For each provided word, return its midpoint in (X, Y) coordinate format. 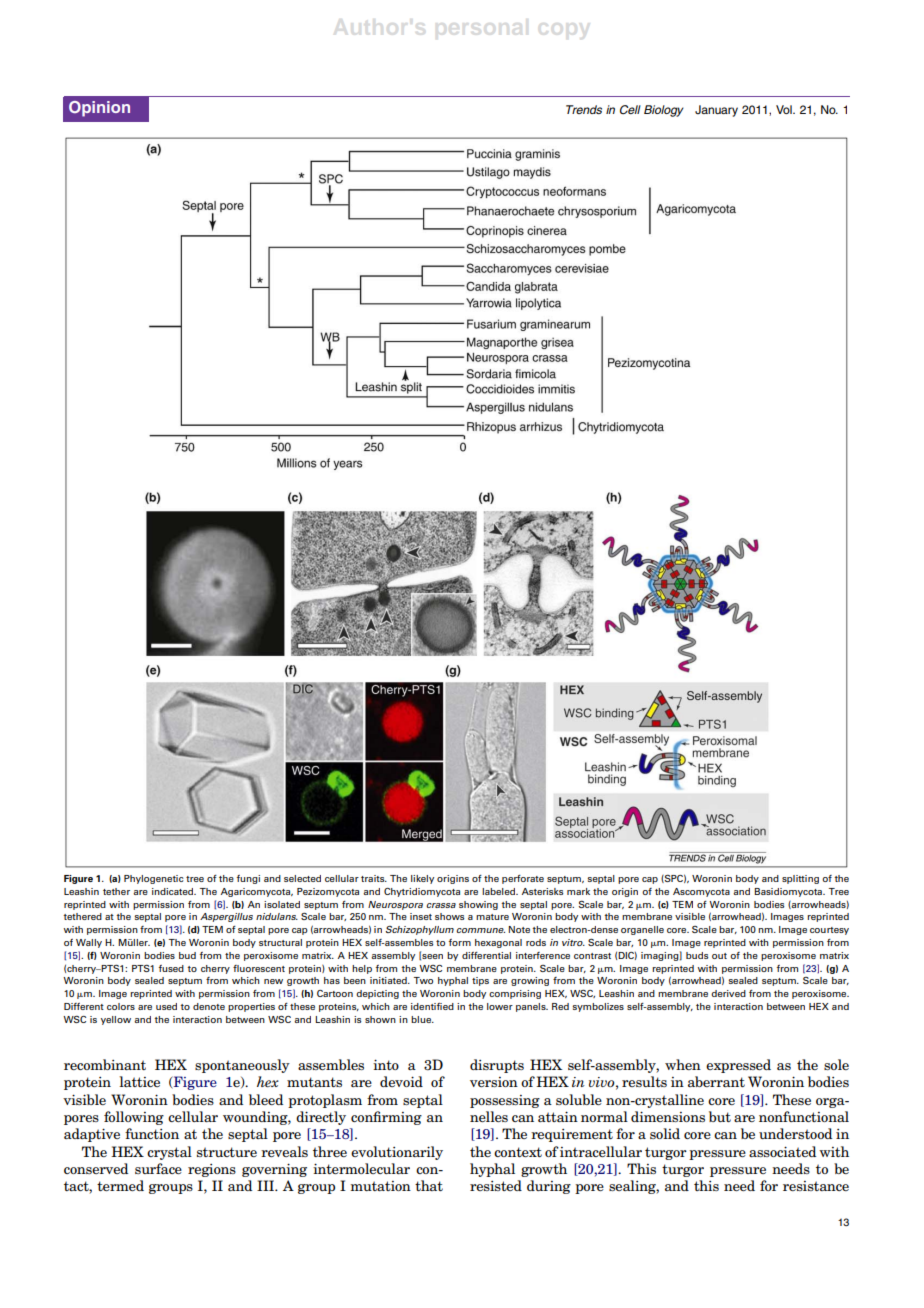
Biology (664, 111)
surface (158, 1168)
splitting (800, 879)
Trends (584, 109)
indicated (174, 891)
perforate (523, 879)
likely (422, 879)
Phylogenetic (154, 879)
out (719, 956)
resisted (496, 1185)
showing (478, 905)
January (716, 111)
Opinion (99, 109)
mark (578, 891)
